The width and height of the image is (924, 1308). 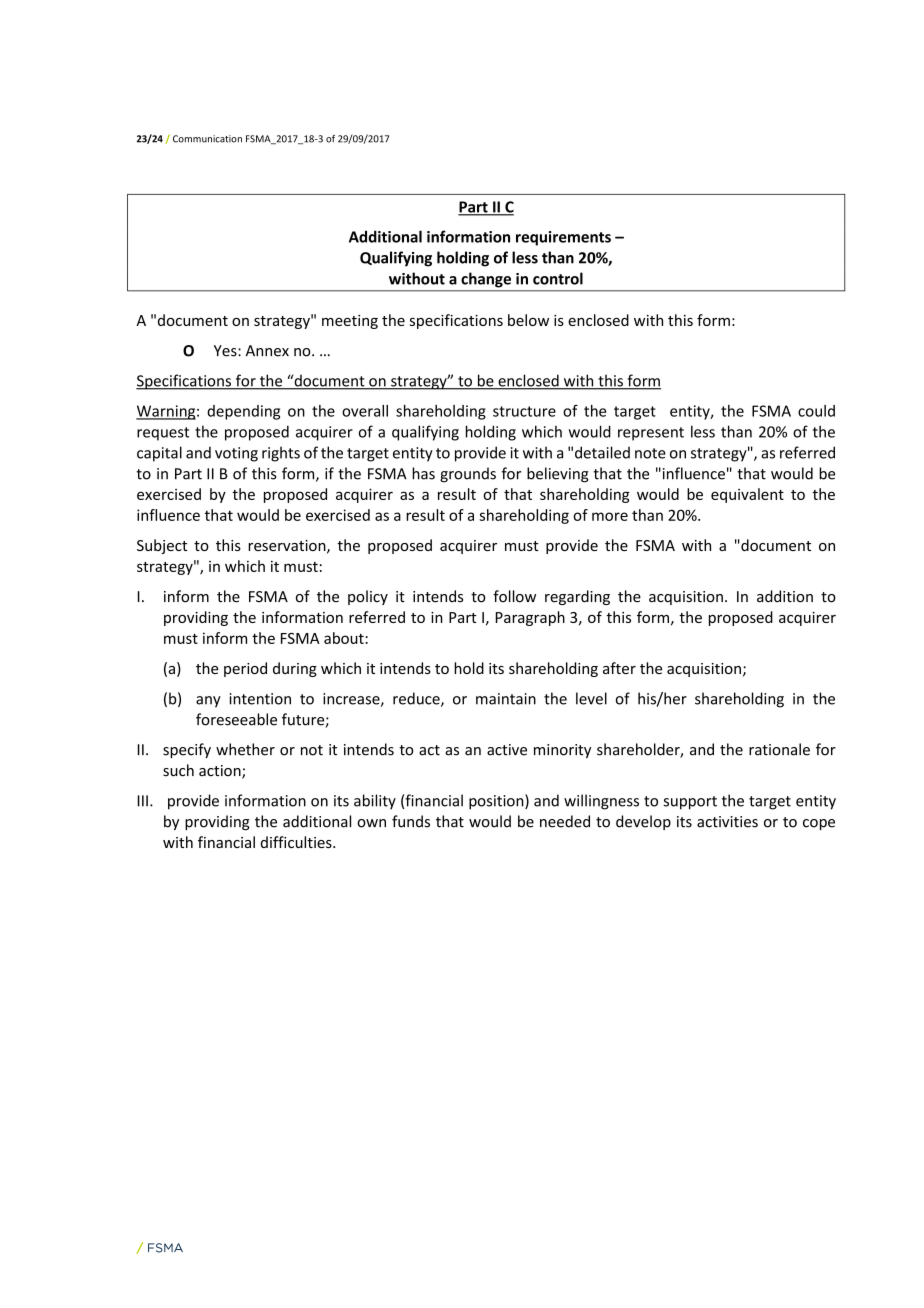 I want to click on funds, so click(x=411, y=821).
